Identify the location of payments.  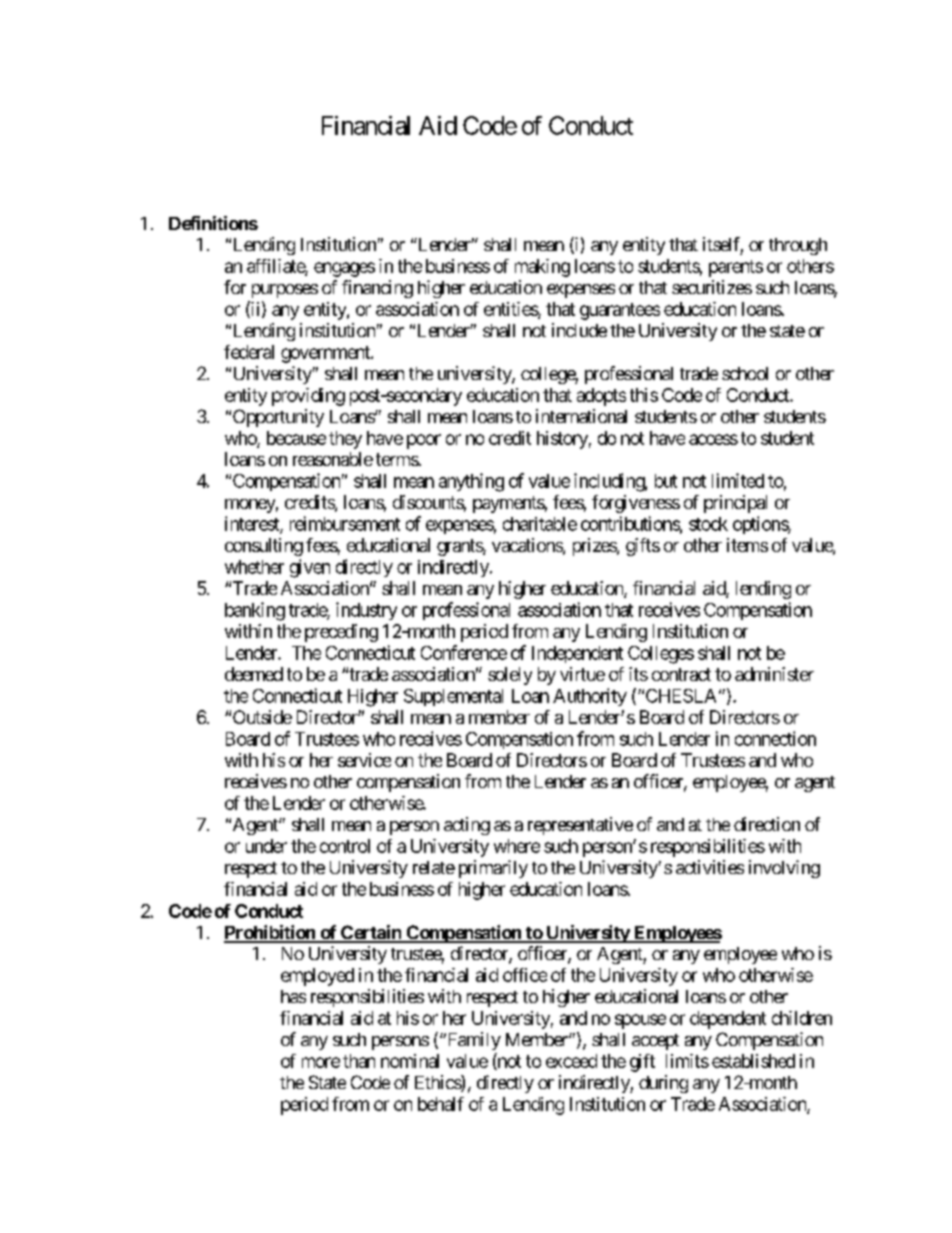
(509, 504).
